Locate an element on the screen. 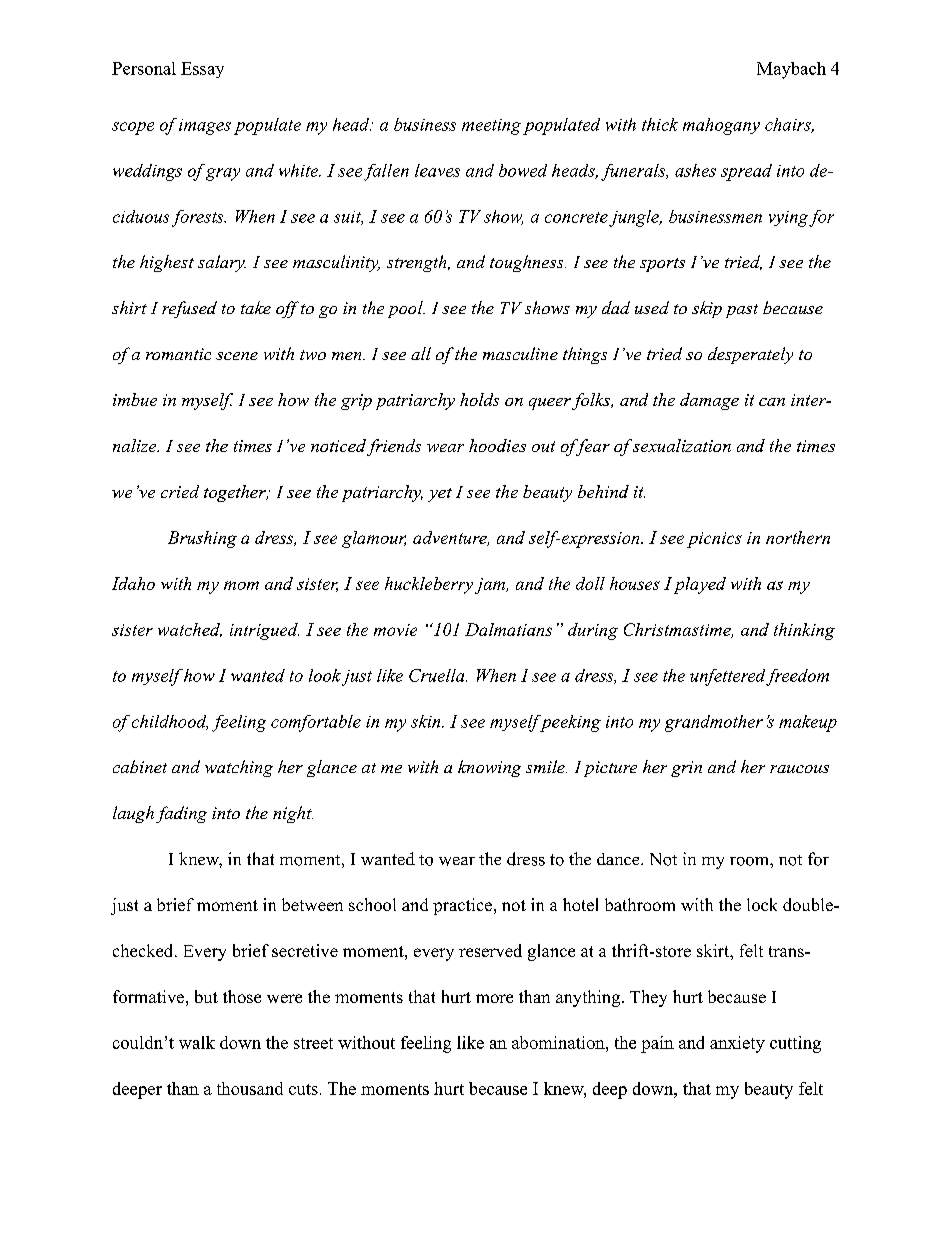  grin is located at coordinates (686, 769).
